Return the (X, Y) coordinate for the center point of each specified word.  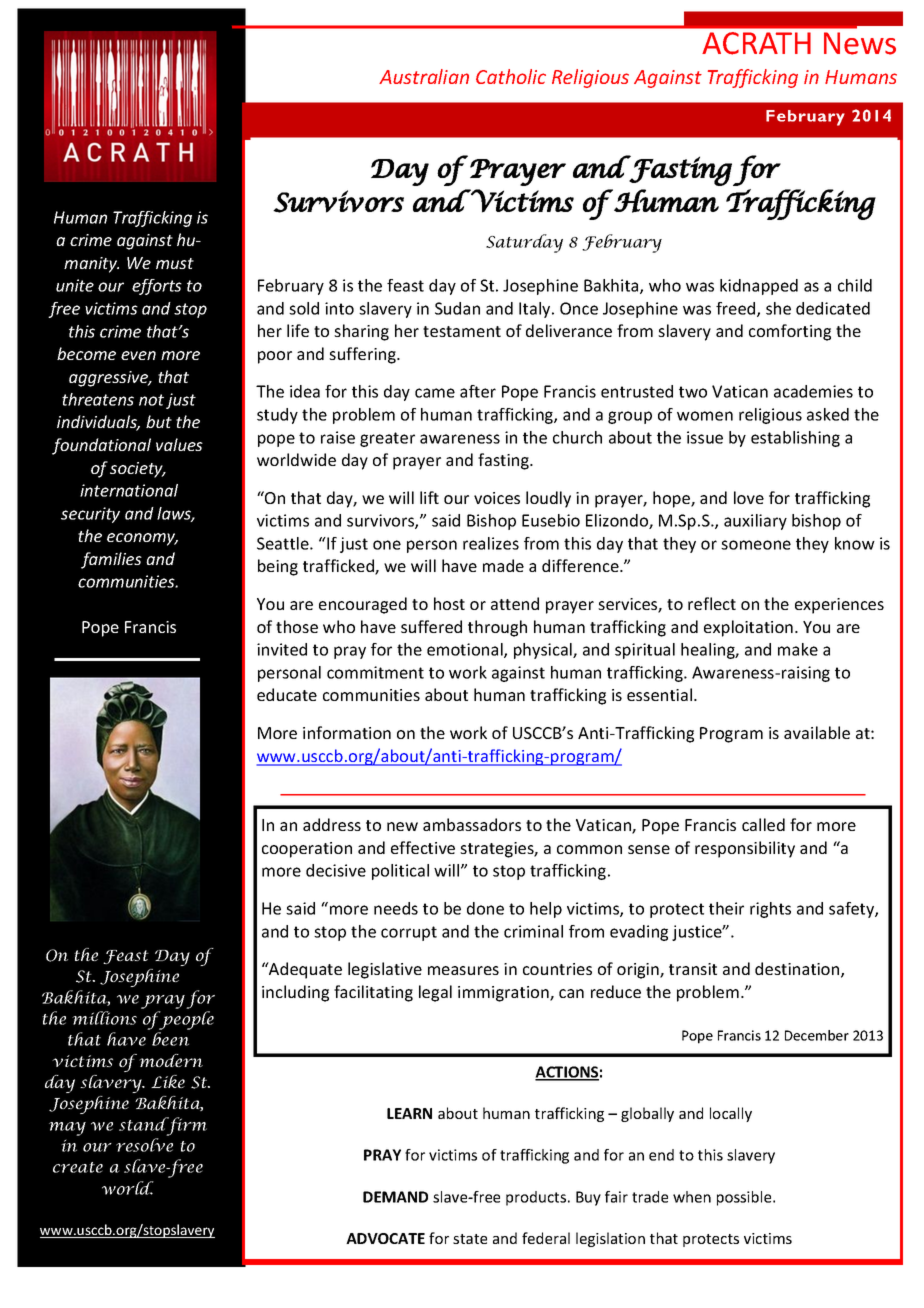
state (470, 1239)
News (860, 43)
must (175, 263)
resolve (144, 1145)
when (692, 1197)
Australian (424, 76)
